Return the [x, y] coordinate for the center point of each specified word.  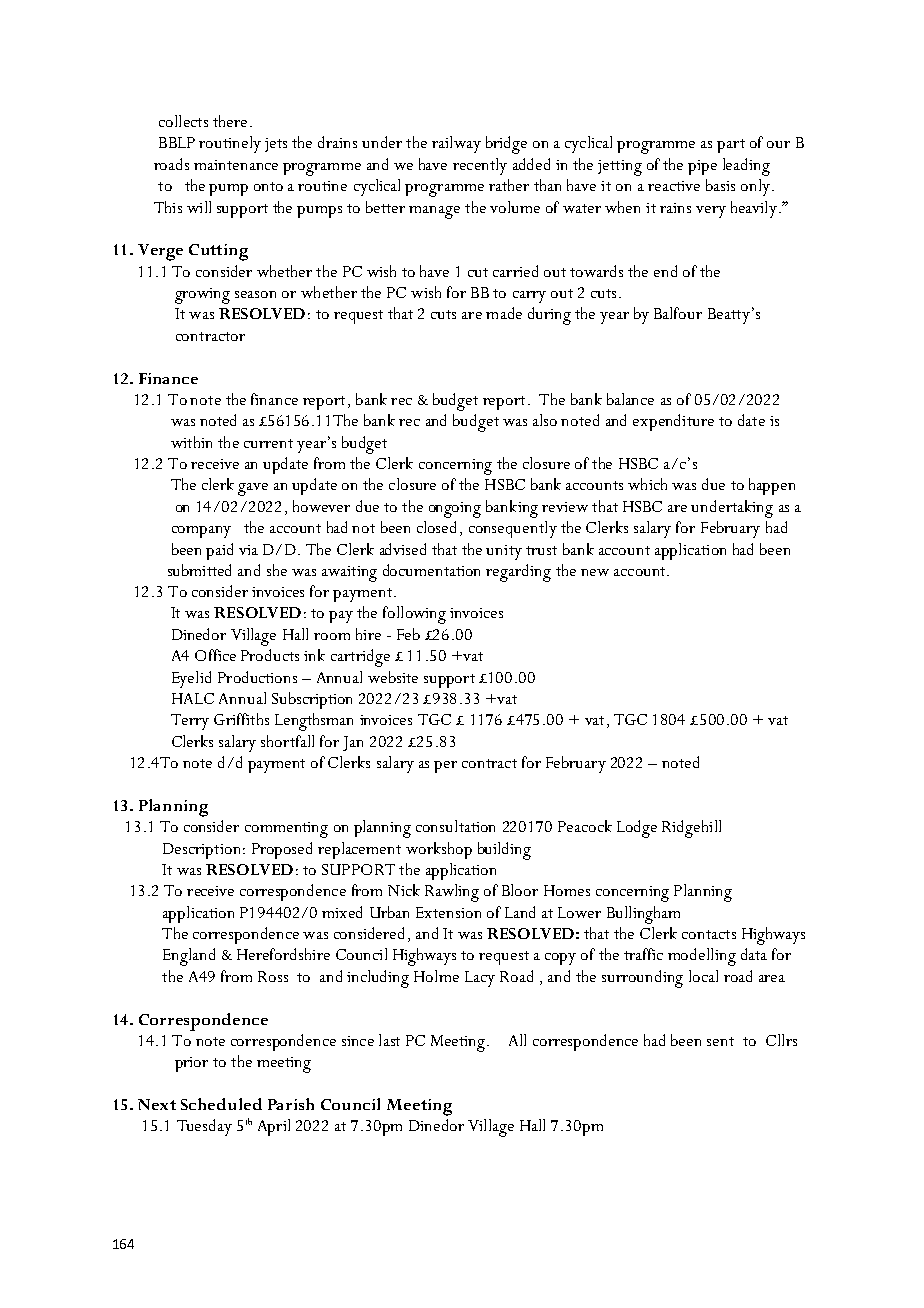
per [445, 767]
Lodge [637, 829]
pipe [702, 167]
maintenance [236, 165]
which [647, 484]
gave [253, 489]
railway [456, 144]
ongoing [455, 510]
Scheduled [221, 1104]
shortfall [287, 741]
